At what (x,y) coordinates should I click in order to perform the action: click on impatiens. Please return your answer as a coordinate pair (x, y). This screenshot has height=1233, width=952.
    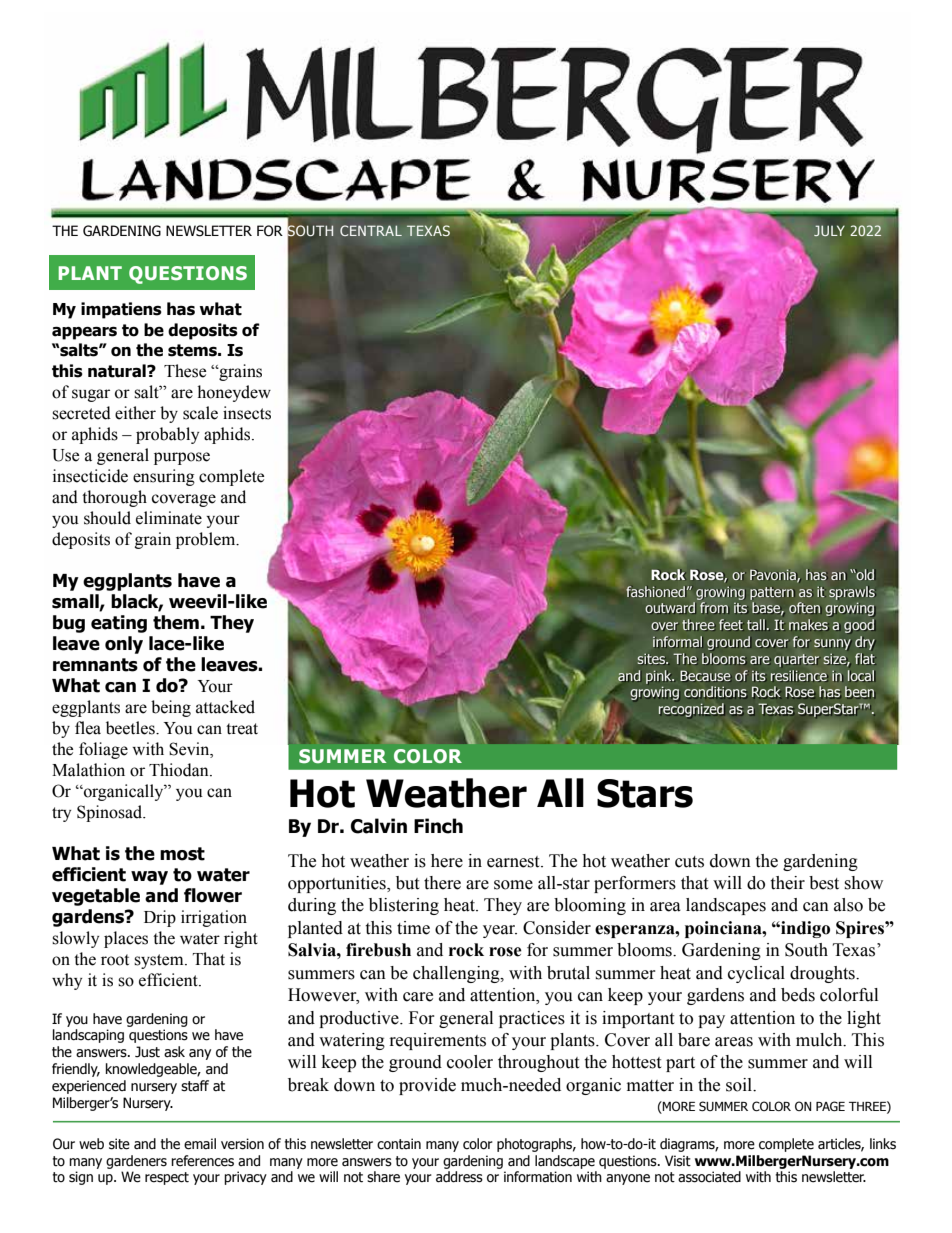
    Looking at the image, I should click on (121, 310).
